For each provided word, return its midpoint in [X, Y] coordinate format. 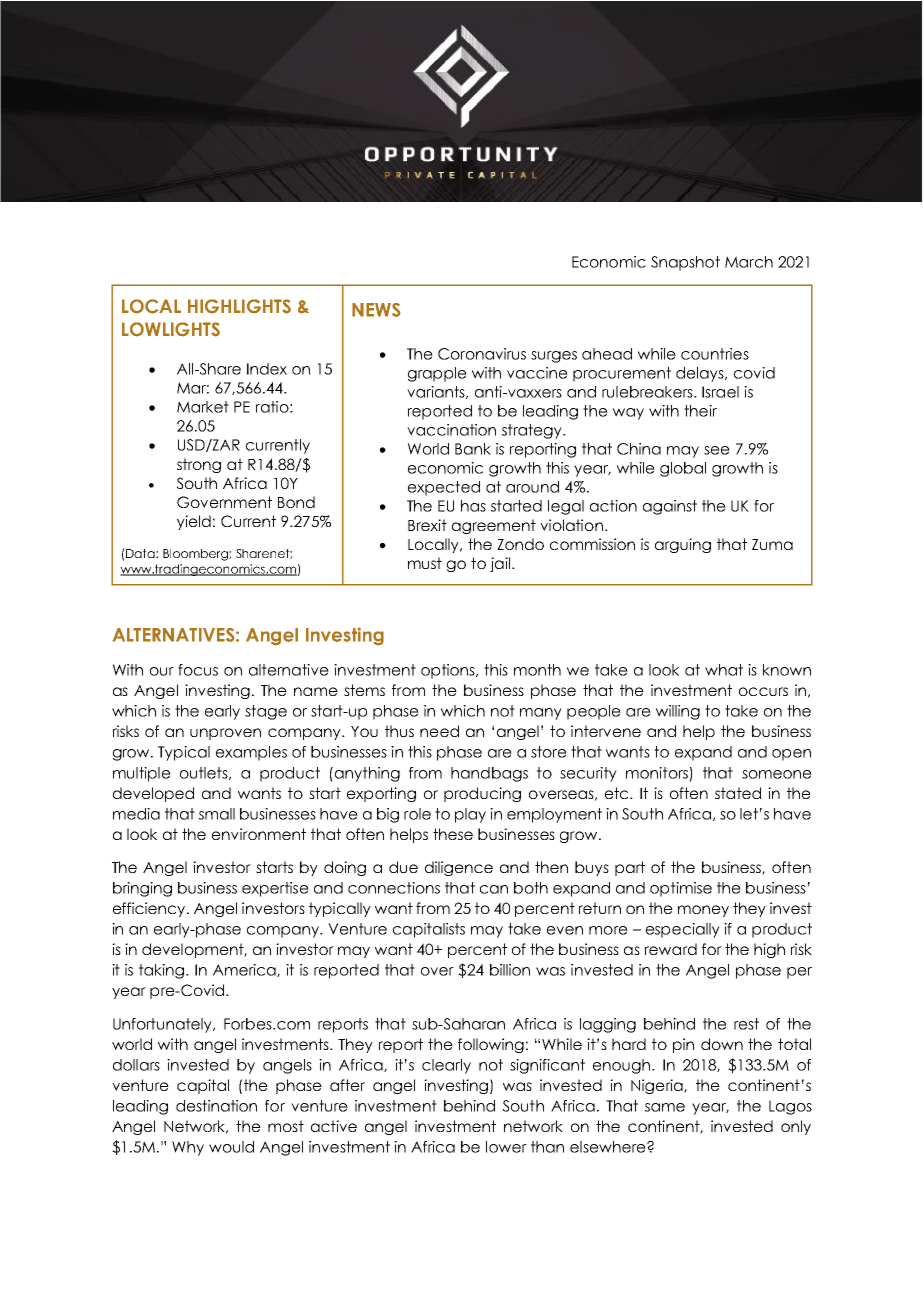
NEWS [376, 310]
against [670, 507]
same [665, 1107]
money [703, 911]
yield [194, 522]
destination [216, 1106]
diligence [459, 868]
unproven [225, 734]
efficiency [150, 909]
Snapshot [685, 263]
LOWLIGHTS [171, 329]
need [439, 731]
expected [444, 488]
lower [506, 1147]
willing [678, 712]
